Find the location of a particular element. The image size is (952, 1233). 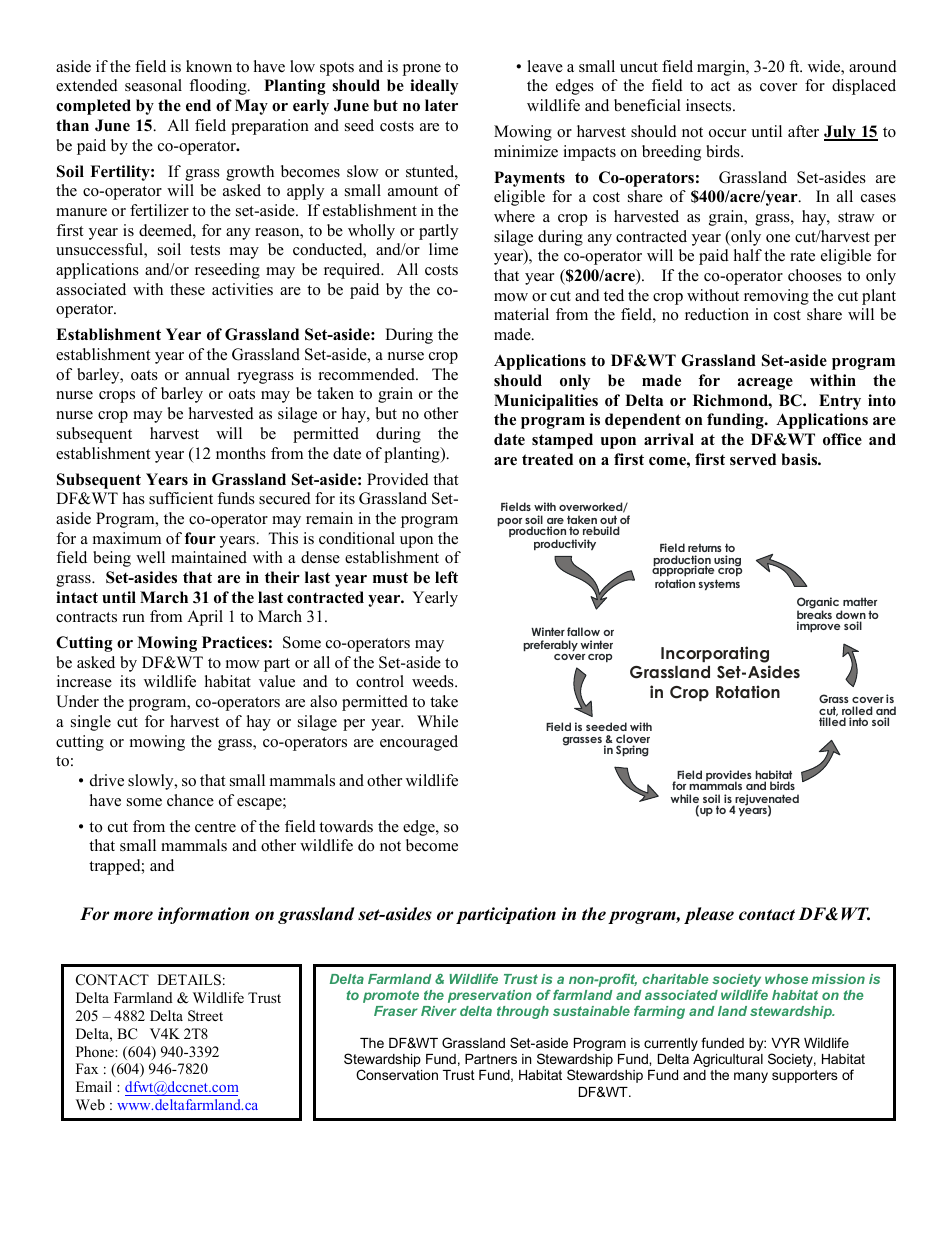

after is located at coordinates (803, 131).
